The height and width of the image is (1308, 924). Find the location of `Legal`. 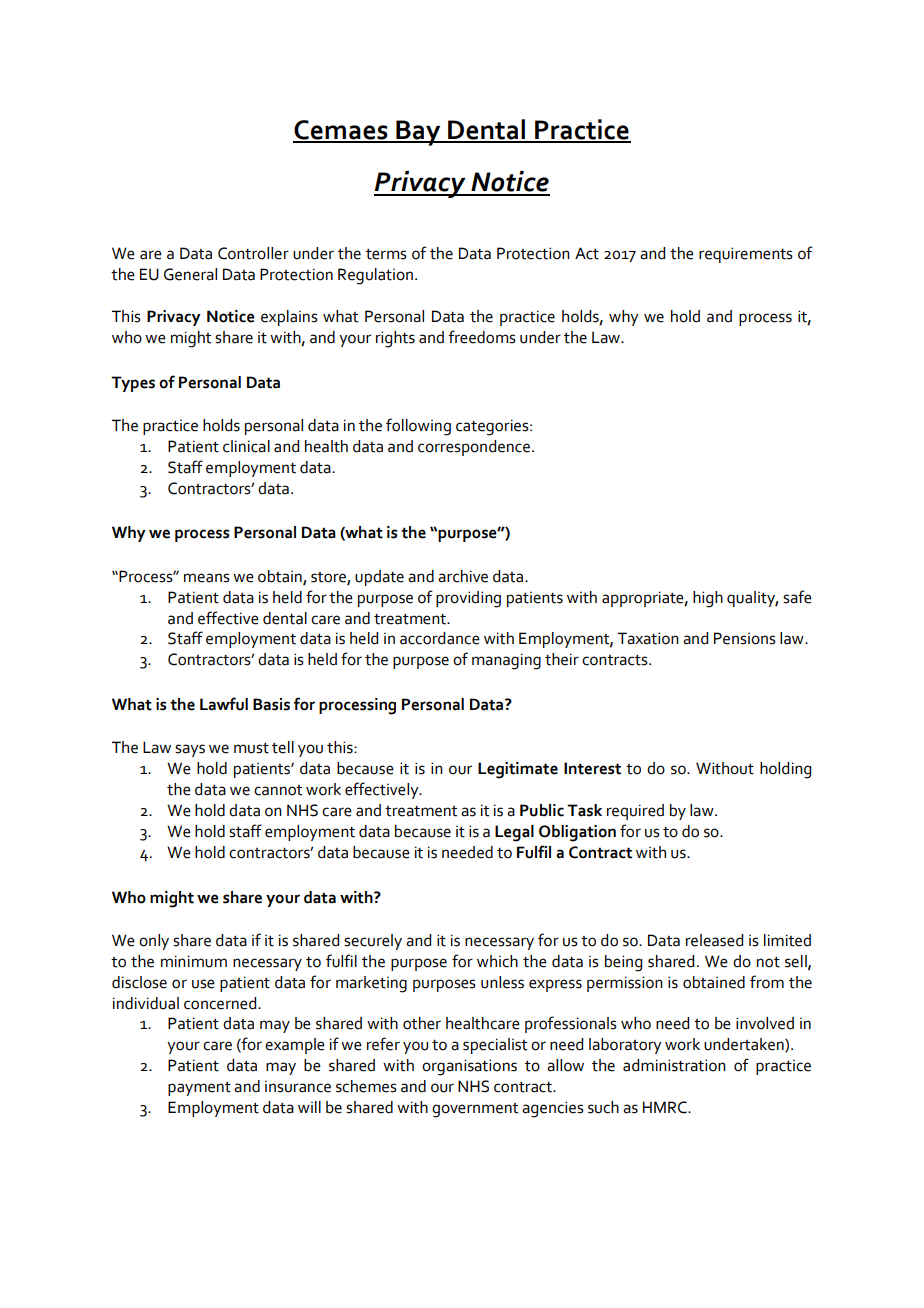

Legal is located at coordinates (514, 833).
